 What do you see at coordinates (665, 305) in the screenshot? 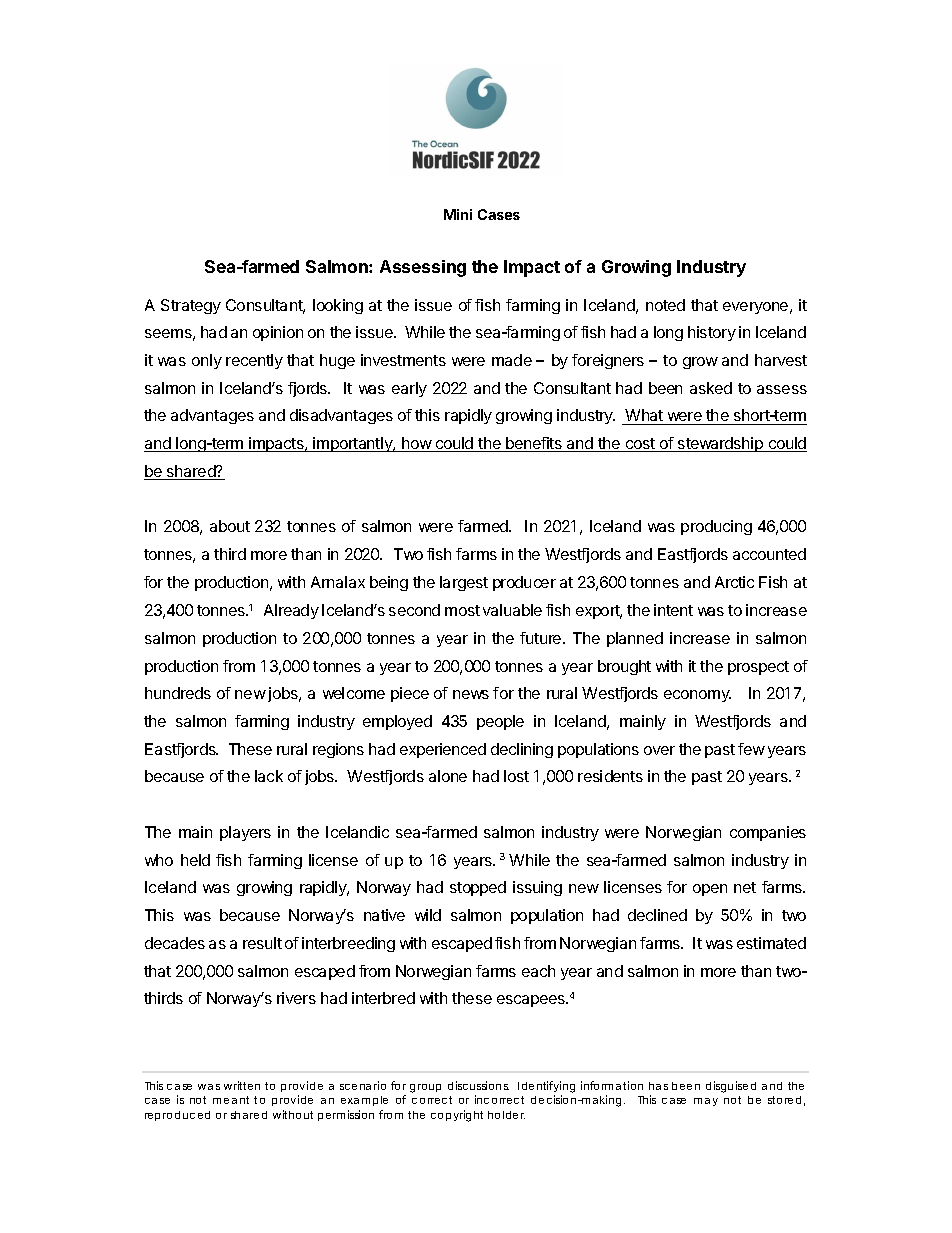
I see `noted` at bounding box center [665, 305].
